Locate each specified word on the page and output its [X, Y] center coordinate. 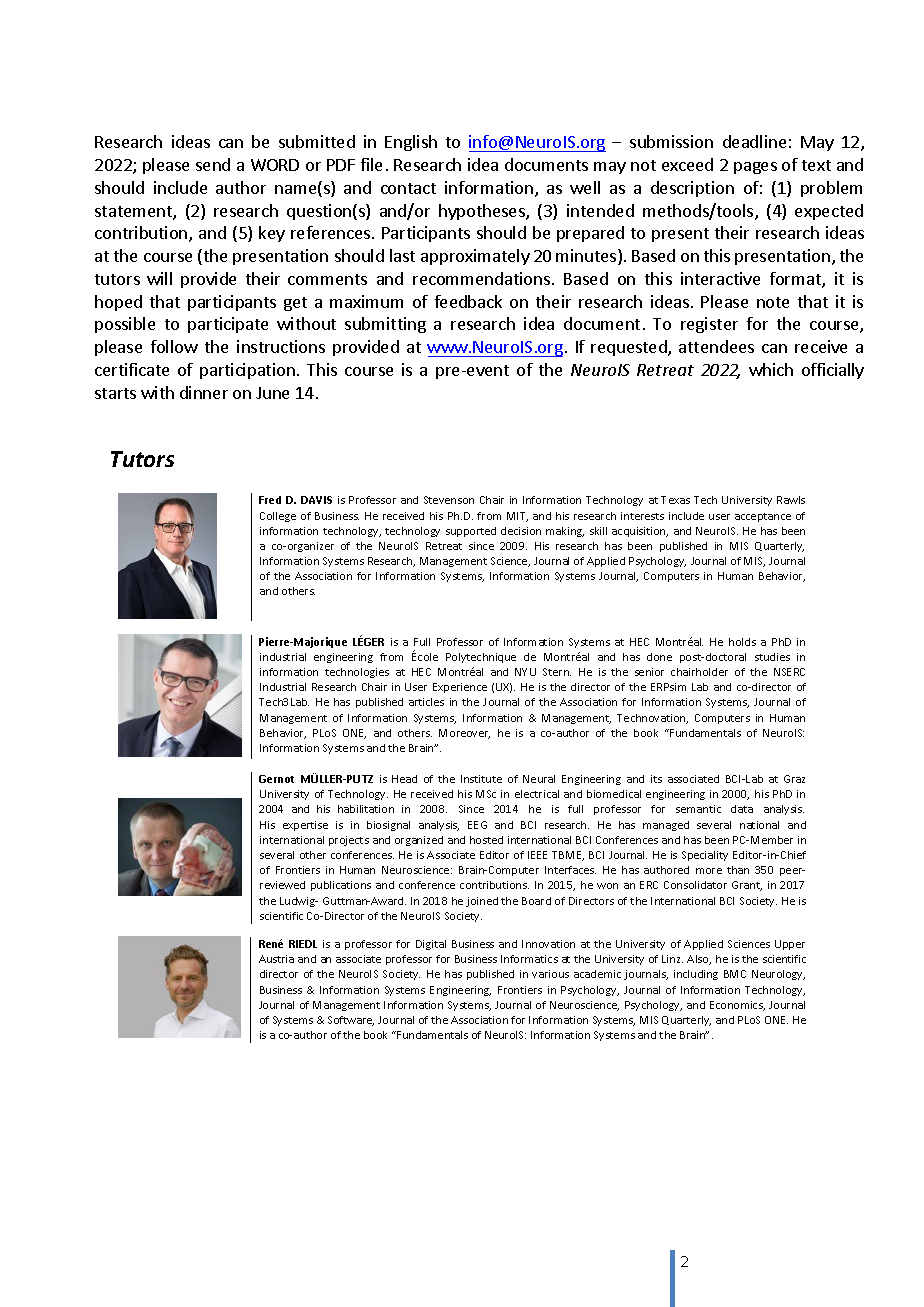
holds [742, 642]
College [278, 517]
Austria [276, 959]
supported [471, 532]
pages [755, 168]
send [213, 164]
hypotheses [483, 212]
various [550, 974]
